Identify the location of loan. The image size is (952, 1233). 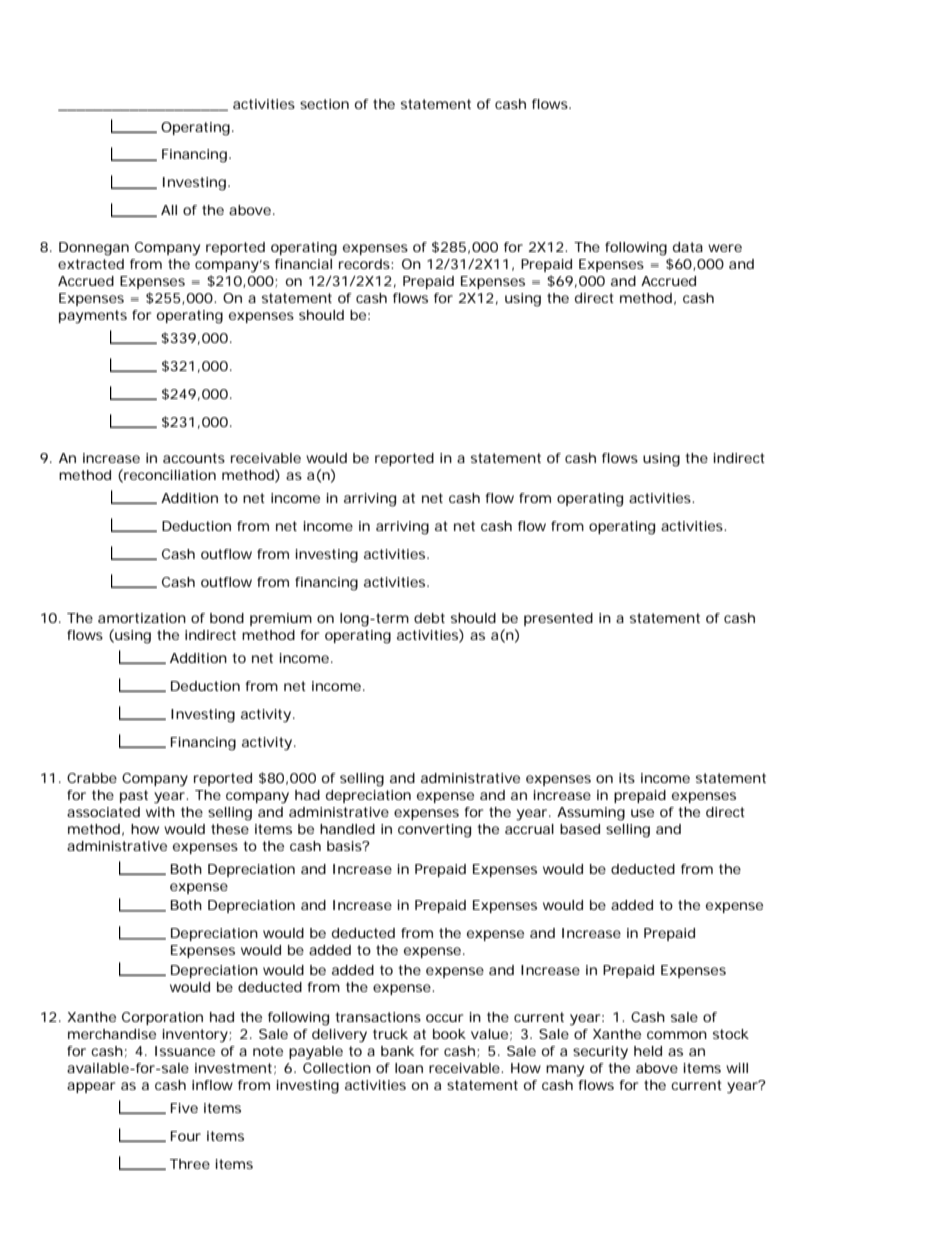
(409, 1068).
